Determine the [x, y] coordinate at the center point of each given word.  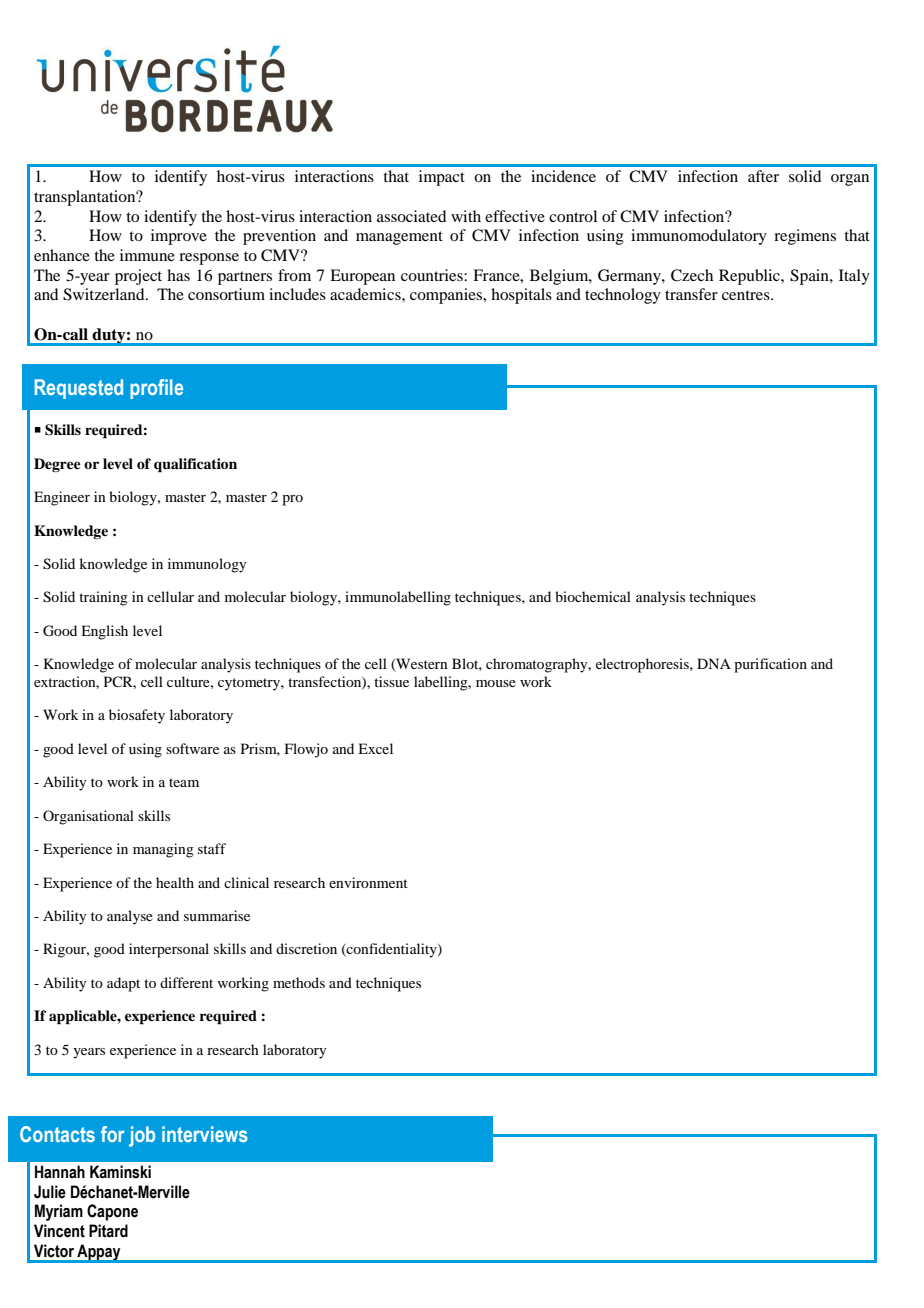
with [466, 216]
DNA [714, 663]
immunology [207, 565]
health [175, 882]
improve [179, 237]
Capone [112, 1212]
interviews [205, 1134]
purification [770, 665]
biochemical [593, 596]
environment [368, 882]
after [763, 176]
